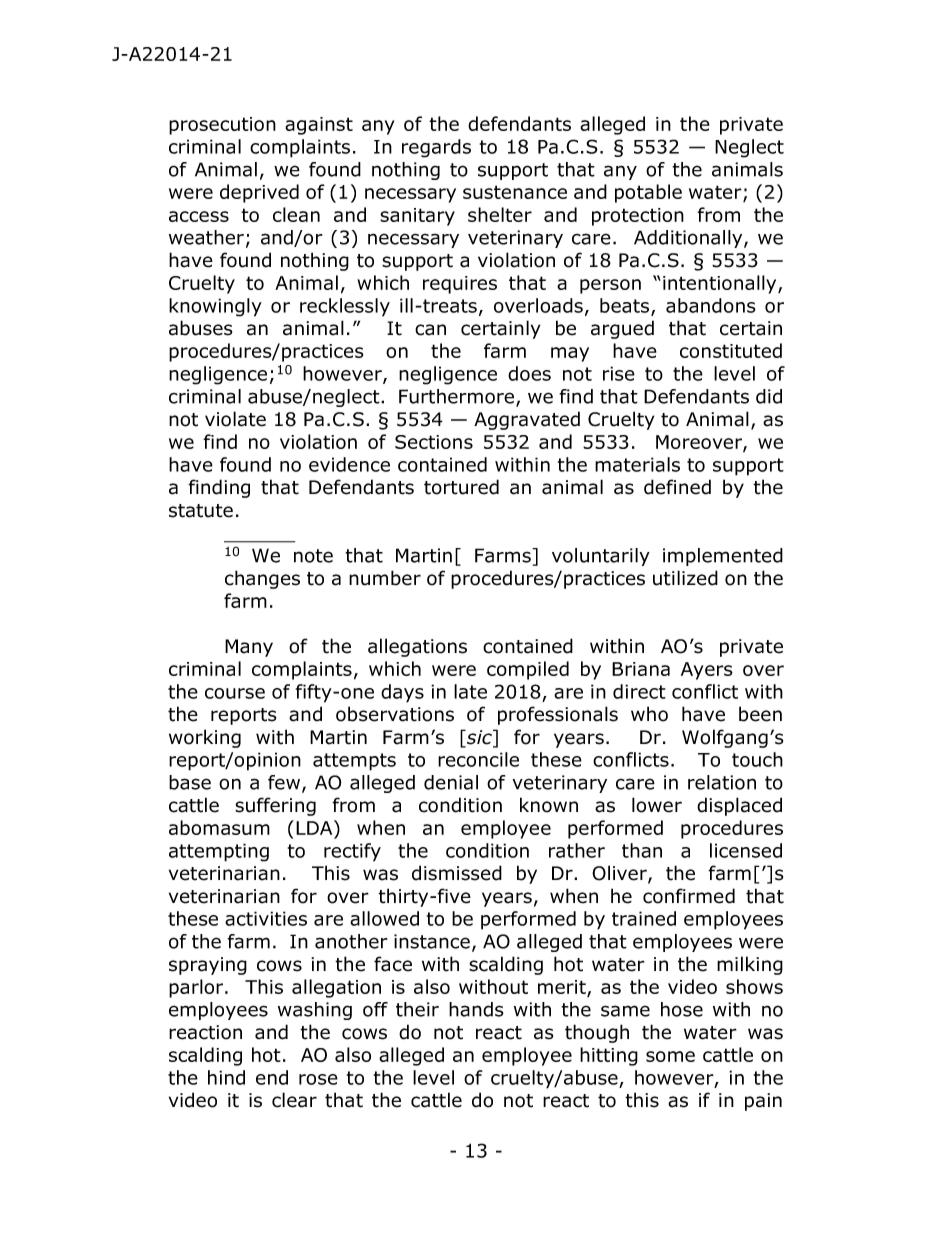  I want to click on utilized, so click(685, 578).
